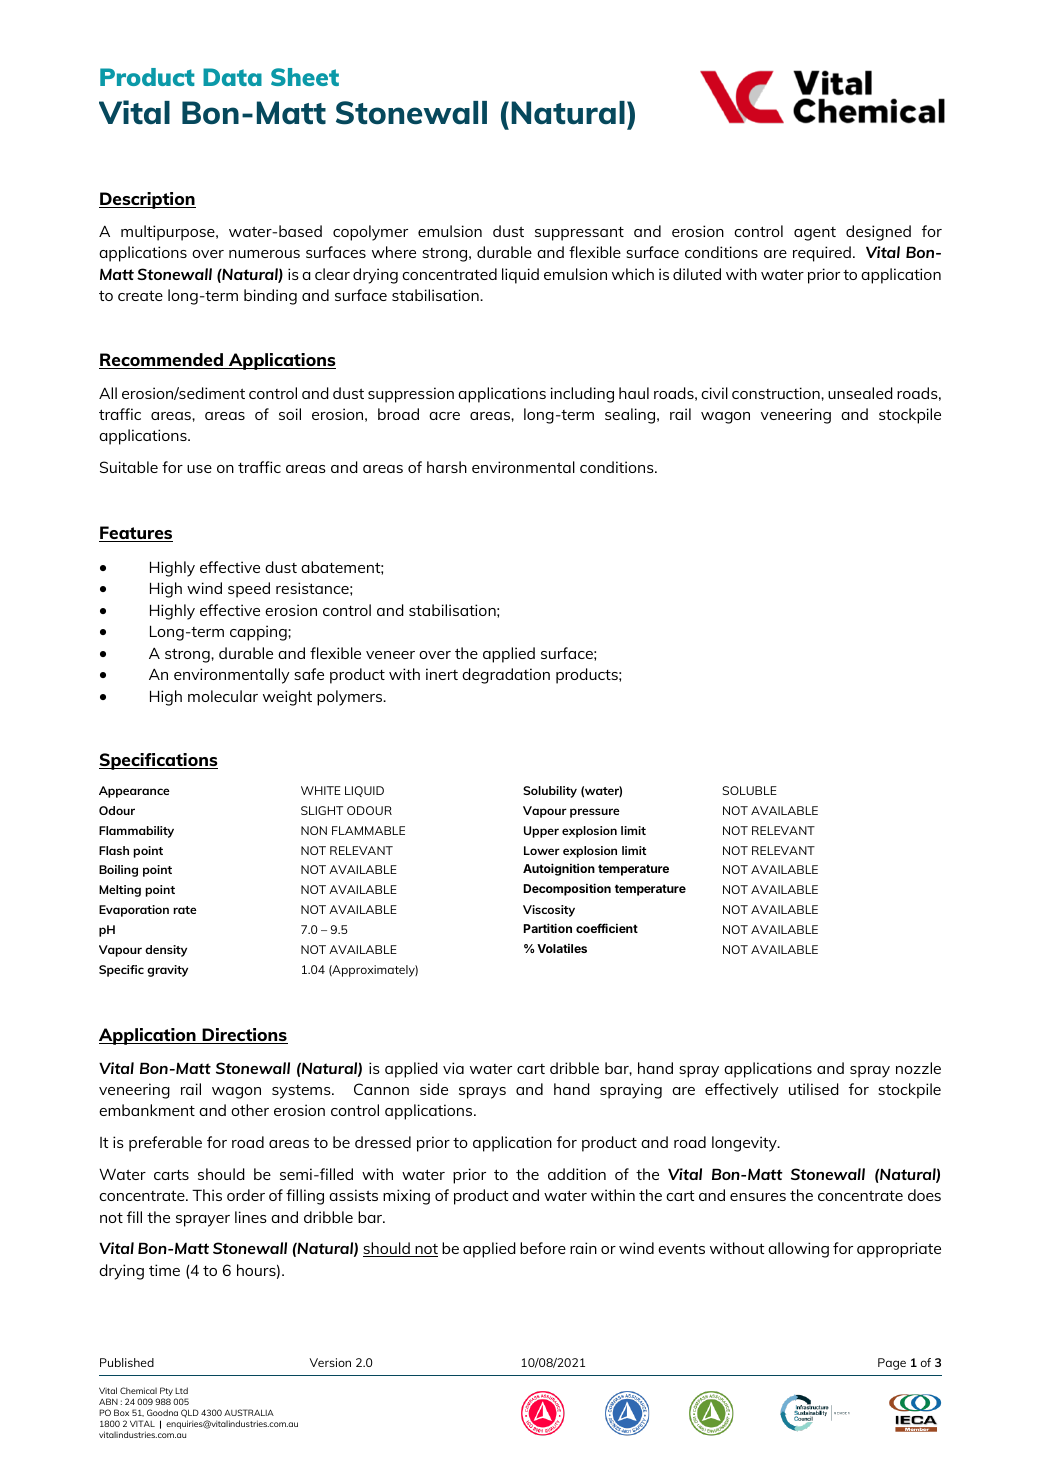 The image size is (1041, 1473). What do you see at coordinates (579, 234) in the image?
I see `suppressant` at bounding box center [579, 234].
